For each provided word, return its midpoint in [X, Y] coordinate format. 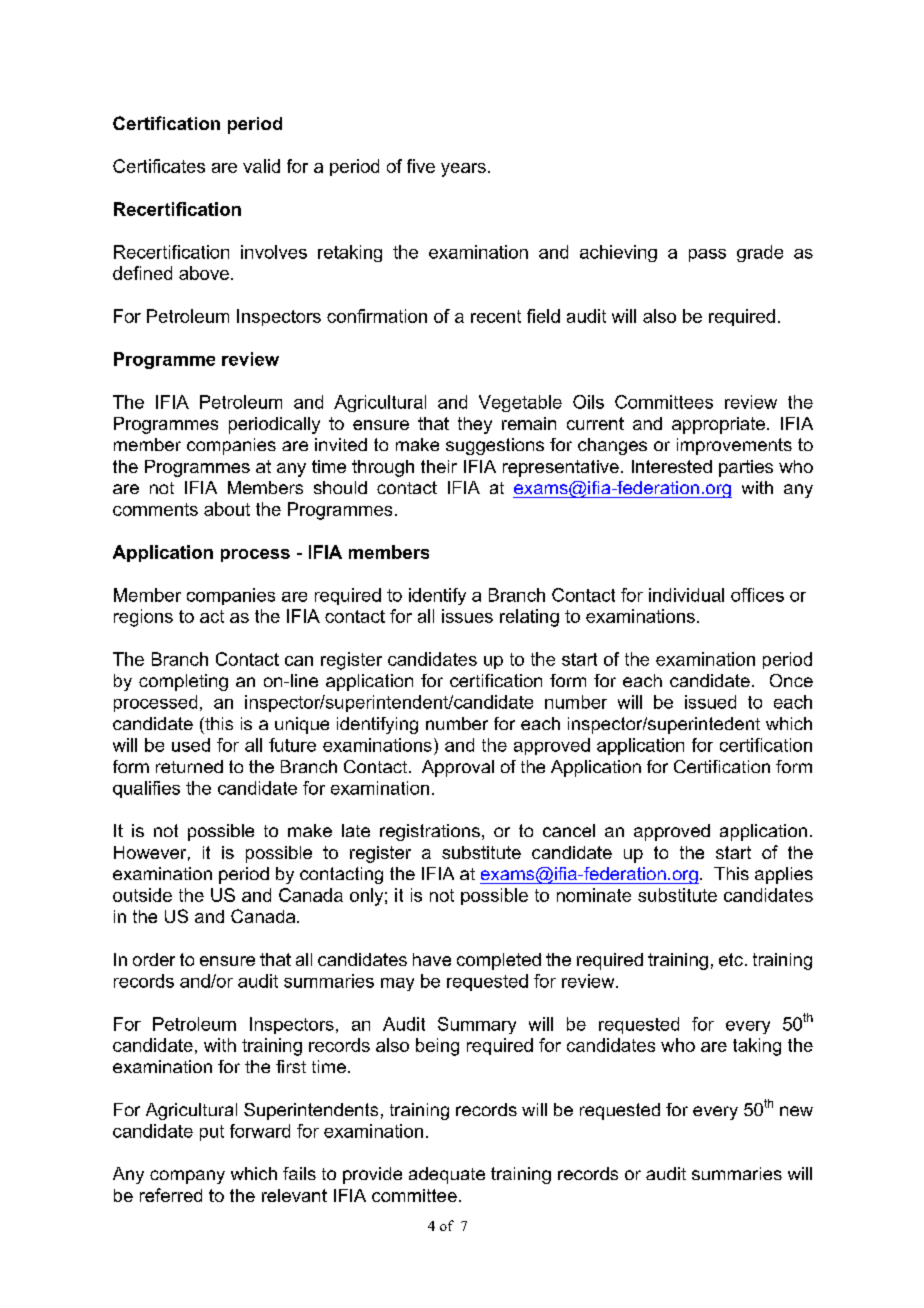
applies [784, 875]
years [463, 170]
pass [707, 255]
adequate [447, 1175]
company [187, 1177]
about [227, 509]
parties [746, 468]
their [439, 466]
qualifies [146, 789]
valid [261, 166]
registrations [430, 832]
